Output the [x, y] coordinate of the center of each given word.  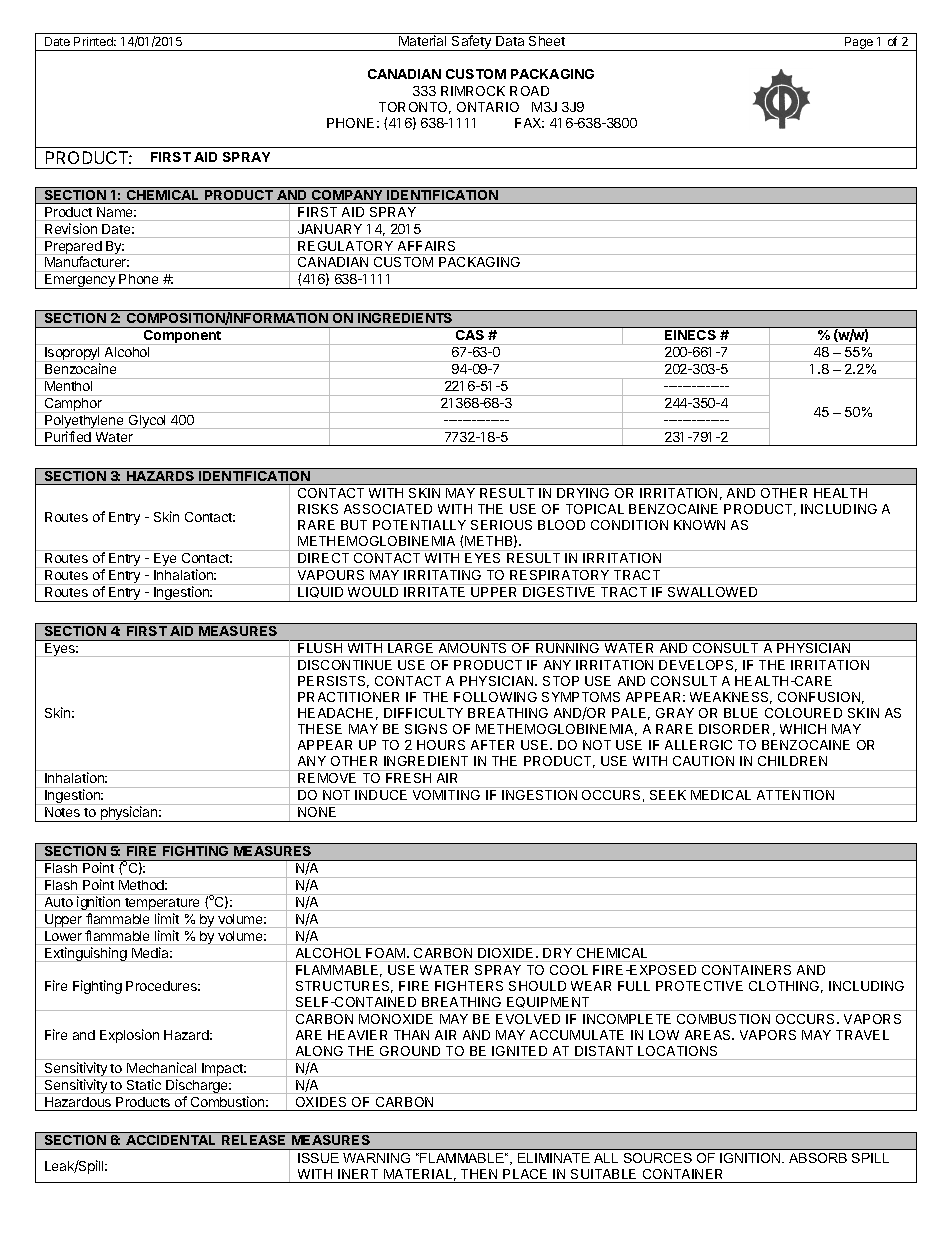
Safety [472, 43]
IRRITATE [434, 592]
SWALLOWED [712, 592]
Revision [71, 228]
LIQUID [320, 592]
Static [144, 1084]
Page [859, 44]
